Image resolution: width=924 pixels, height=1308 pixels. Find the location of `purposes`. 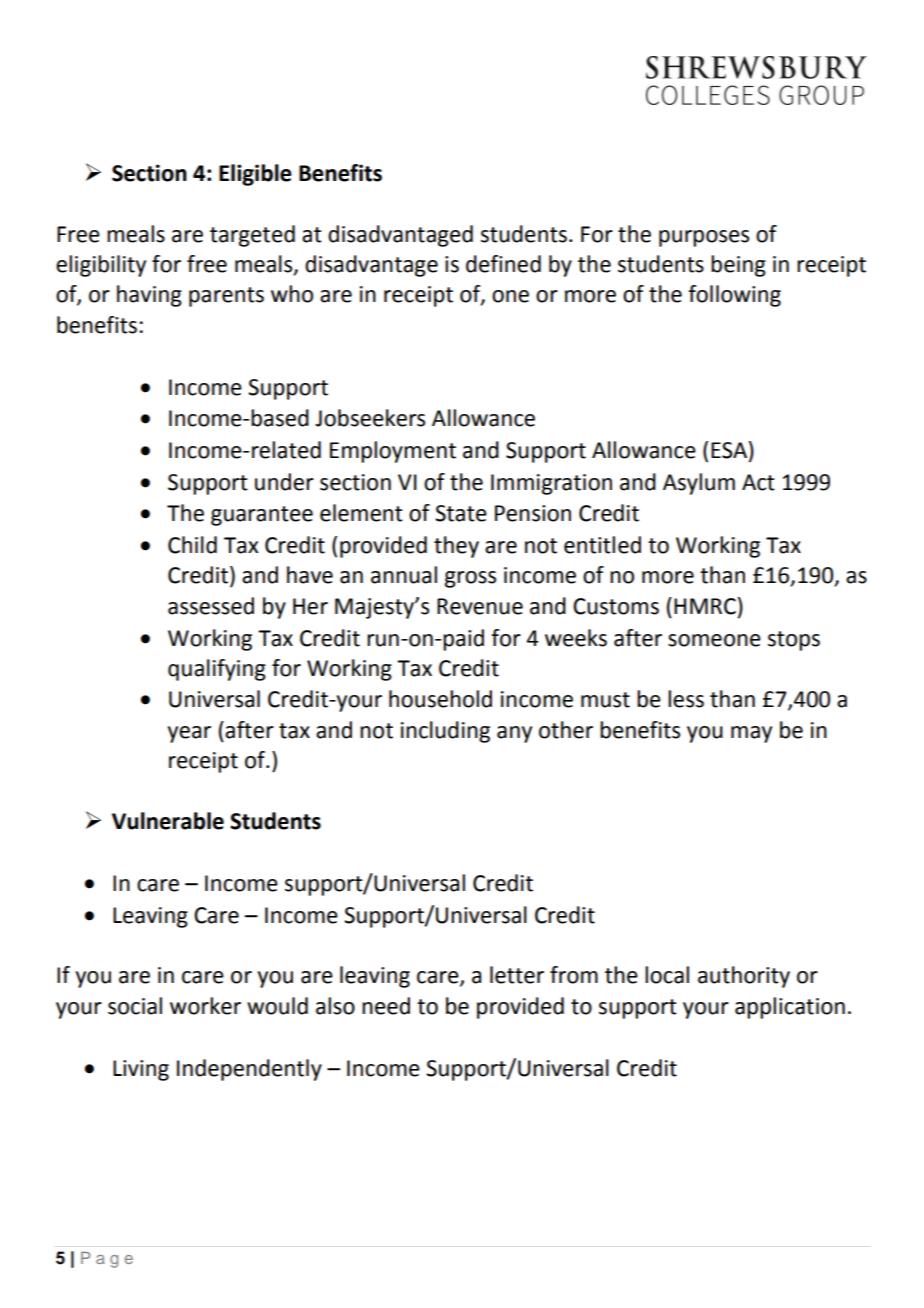

purposes is located at coordinates (704, 238).
